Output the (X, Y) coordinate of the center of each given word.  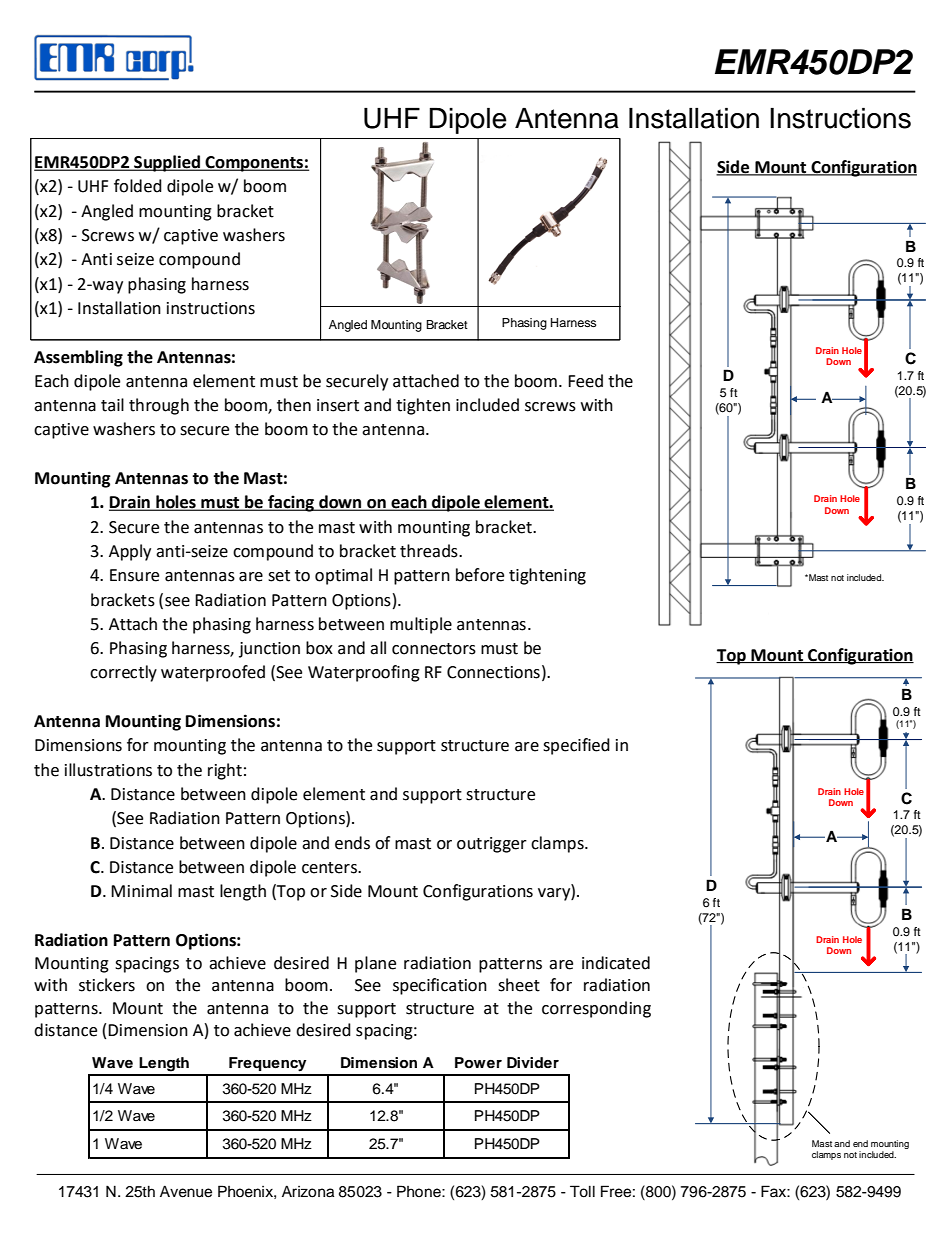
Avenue (186, 1191)
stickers (107, 985)
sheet (519, 985)
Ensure (134, 575)
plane (375, 964)
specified (576, 746)
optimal (343, 576)
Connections (493, 672)
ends (352, 843)
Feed (585, 381)
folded (138, 186)
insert (338, 405)
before (480, 575)
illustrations (108, 770)
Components (254, 164)
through (159, 406)
